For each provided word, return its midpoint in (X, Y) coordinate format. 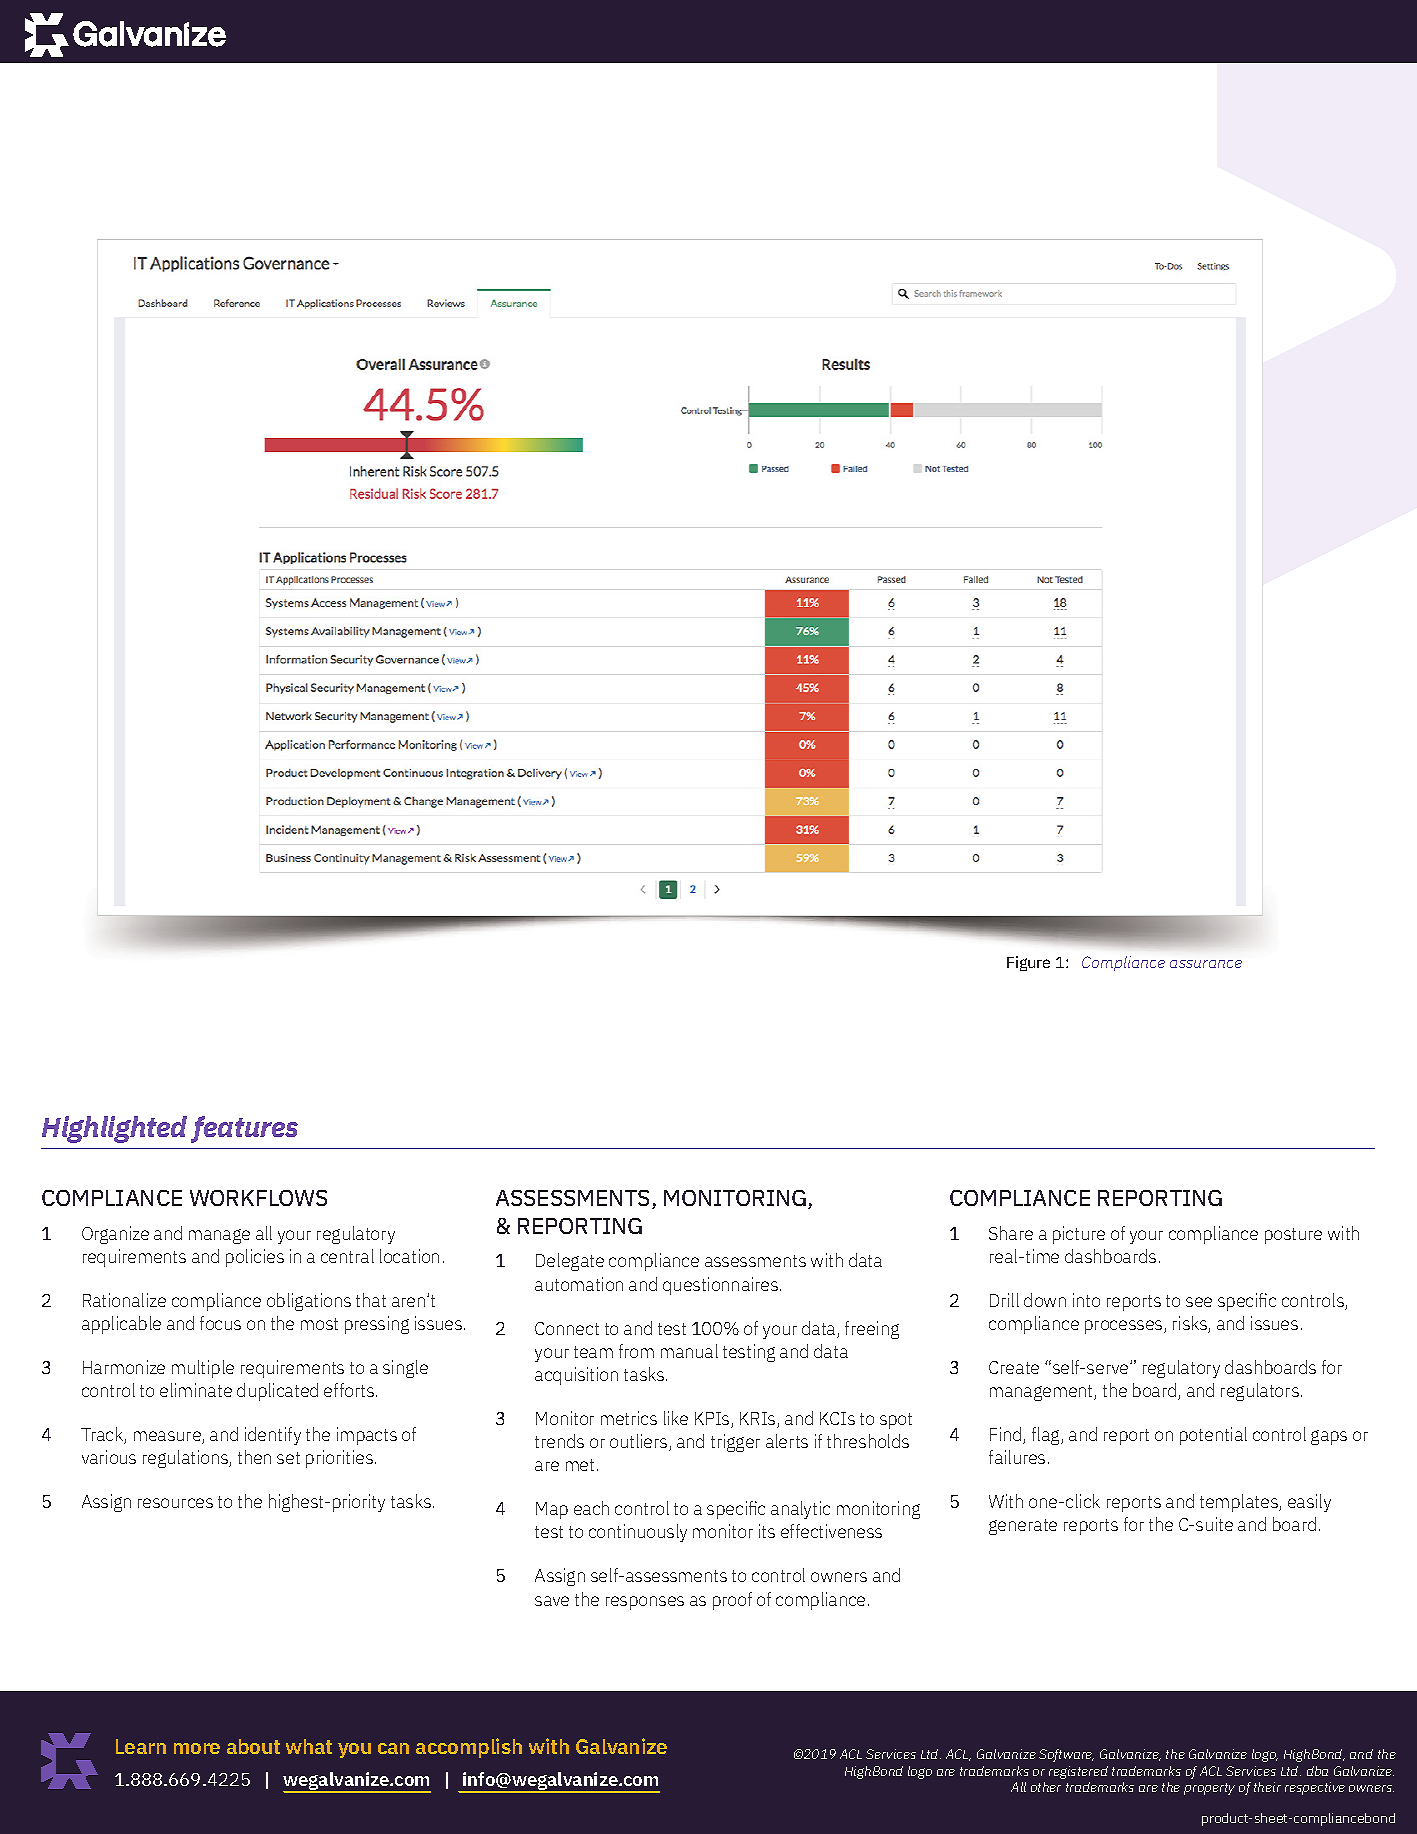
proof (732, 1601)
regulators (1260, 1392)
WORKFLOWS (258, 1198)
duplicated (277, 1392)
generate (1023, 1527)
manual (689, 1351)
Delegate (570, 1262)
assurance (1206, 964)
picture (1079, 1235)
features (244, 1129)
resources (175, 1503)
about (253, 1746)
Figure (1028, 963)
